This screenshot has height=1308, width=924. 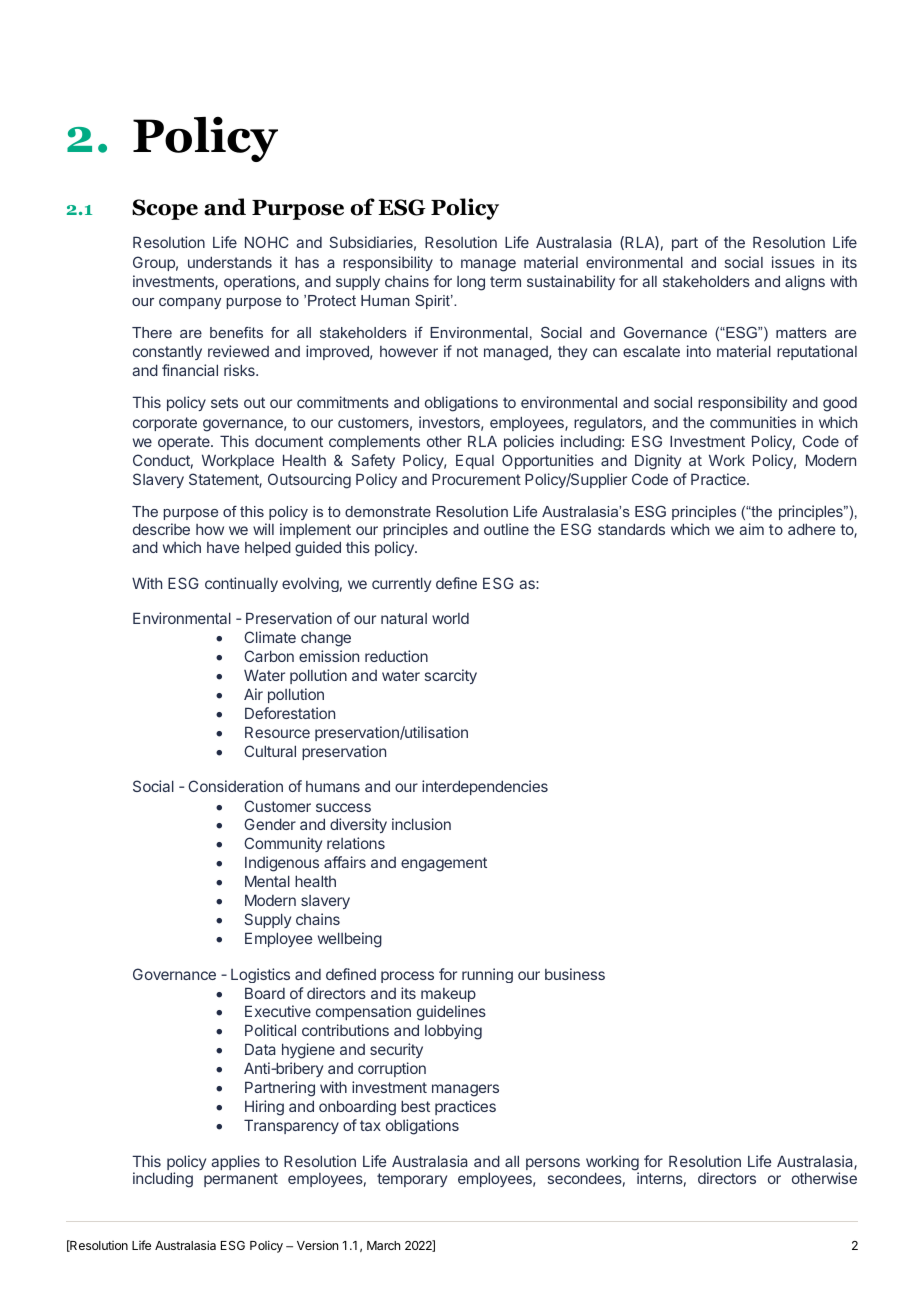 I want to click on aim, so click(x=751, y=529).
